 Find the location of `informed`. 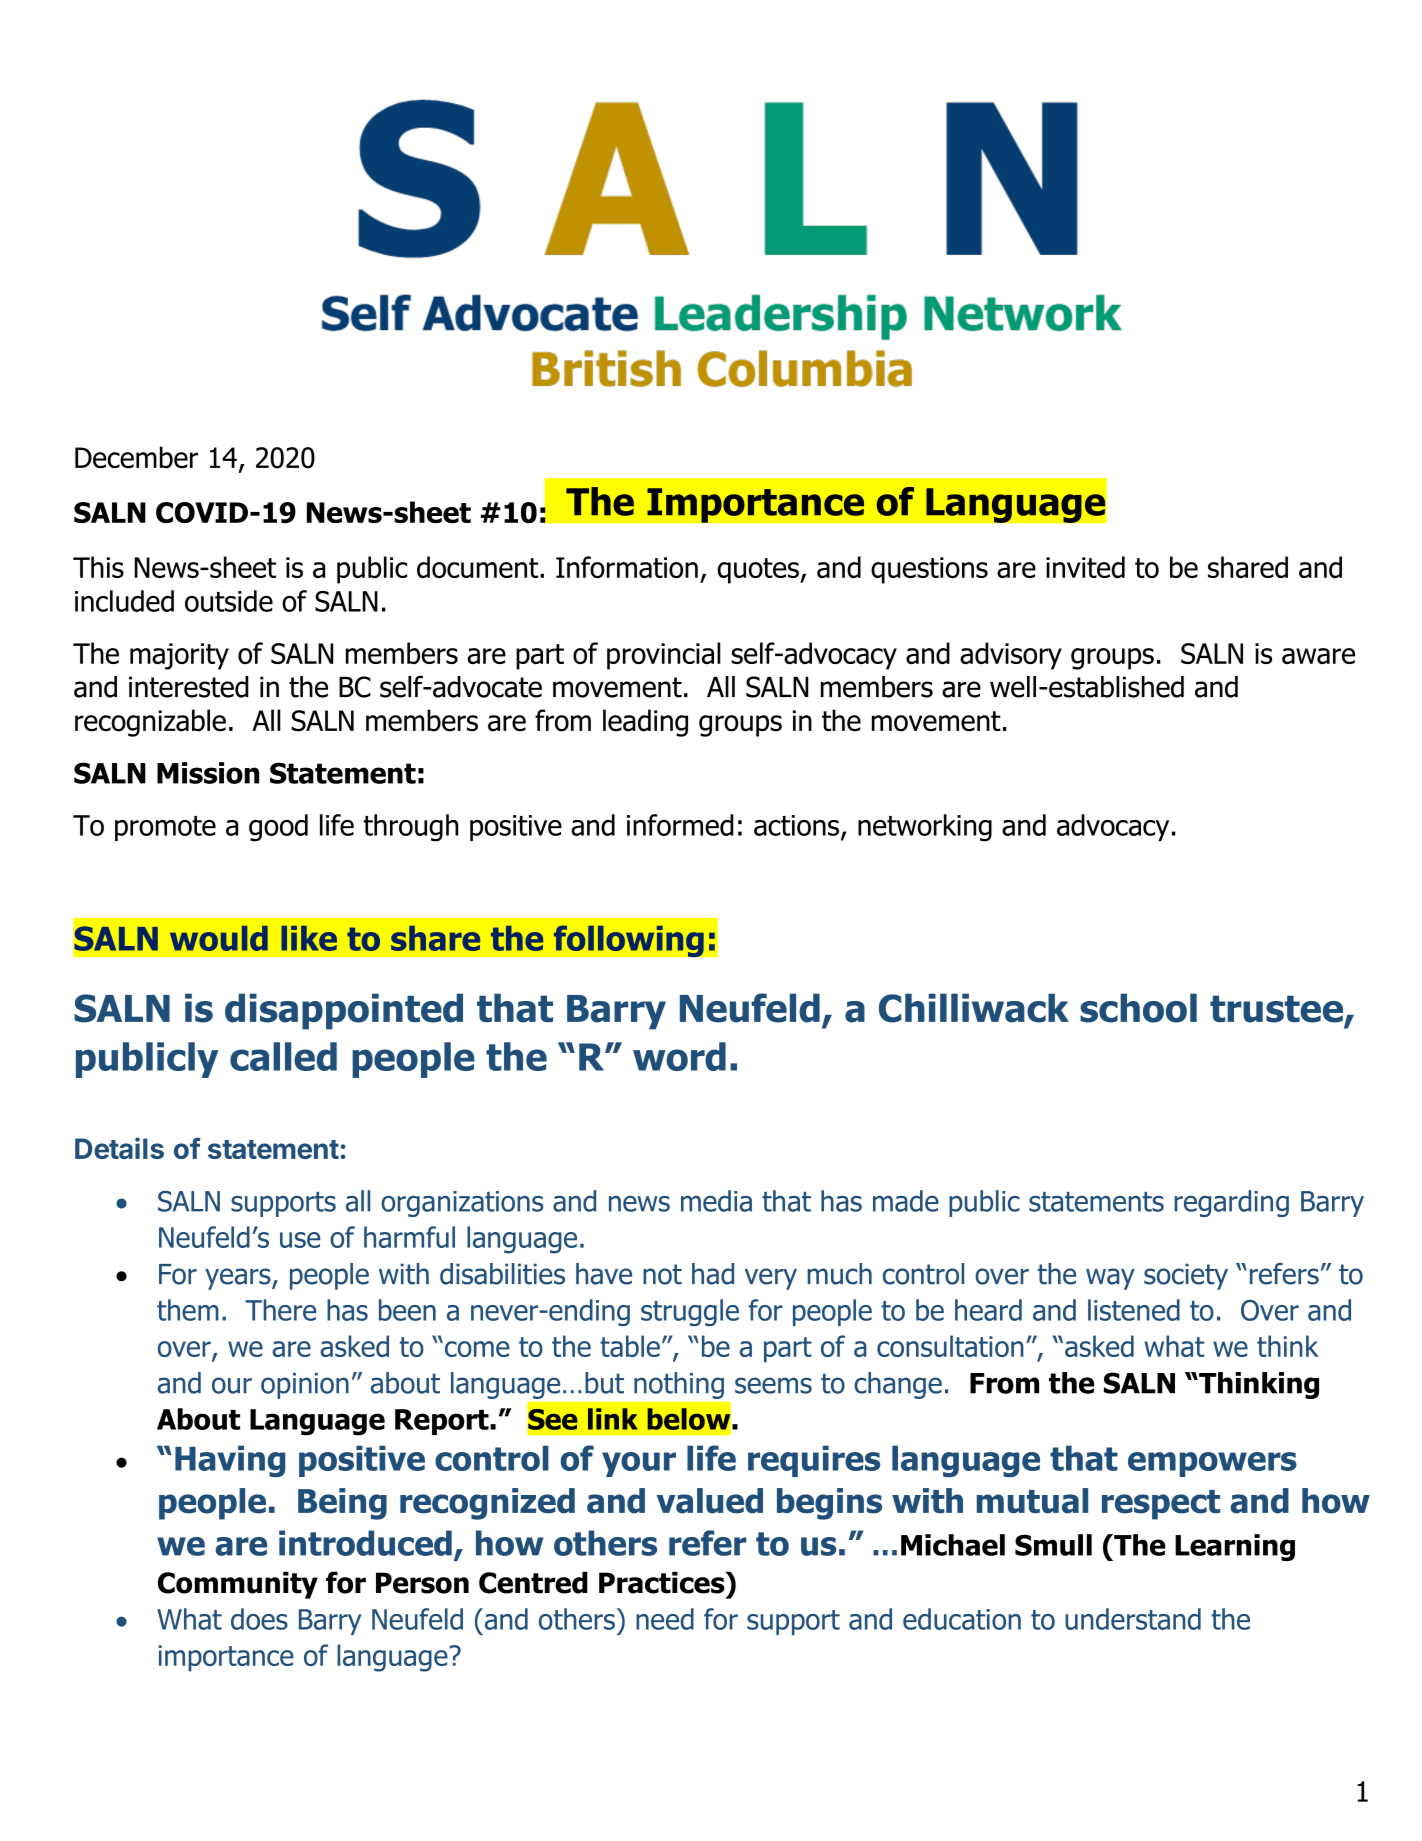

informed is located at coordinates (680, 825).
